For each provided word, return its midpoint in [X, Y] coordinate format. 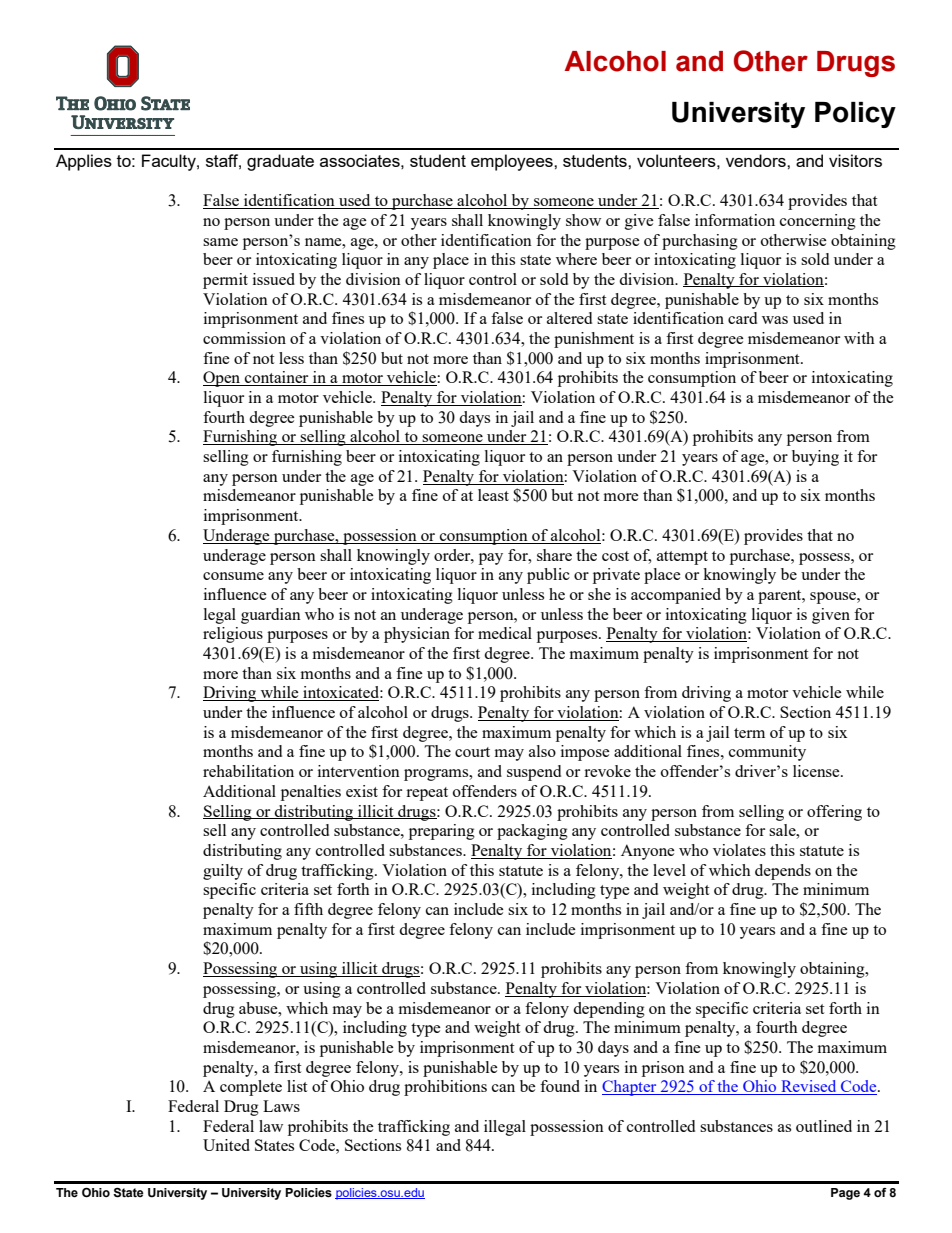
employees [513, 162]
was [775, 320]
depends [783, 872]
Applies [84, 162]
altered [569, 318]
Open [223, 379]
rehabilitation [248, 771]
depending [609, 1010]
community [767, 753]
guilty [223, 872]
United [226, 1145]
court [472, 752]
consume [233, 576]
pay [491, 559]
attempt [682, 558]
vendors [757, 160]
